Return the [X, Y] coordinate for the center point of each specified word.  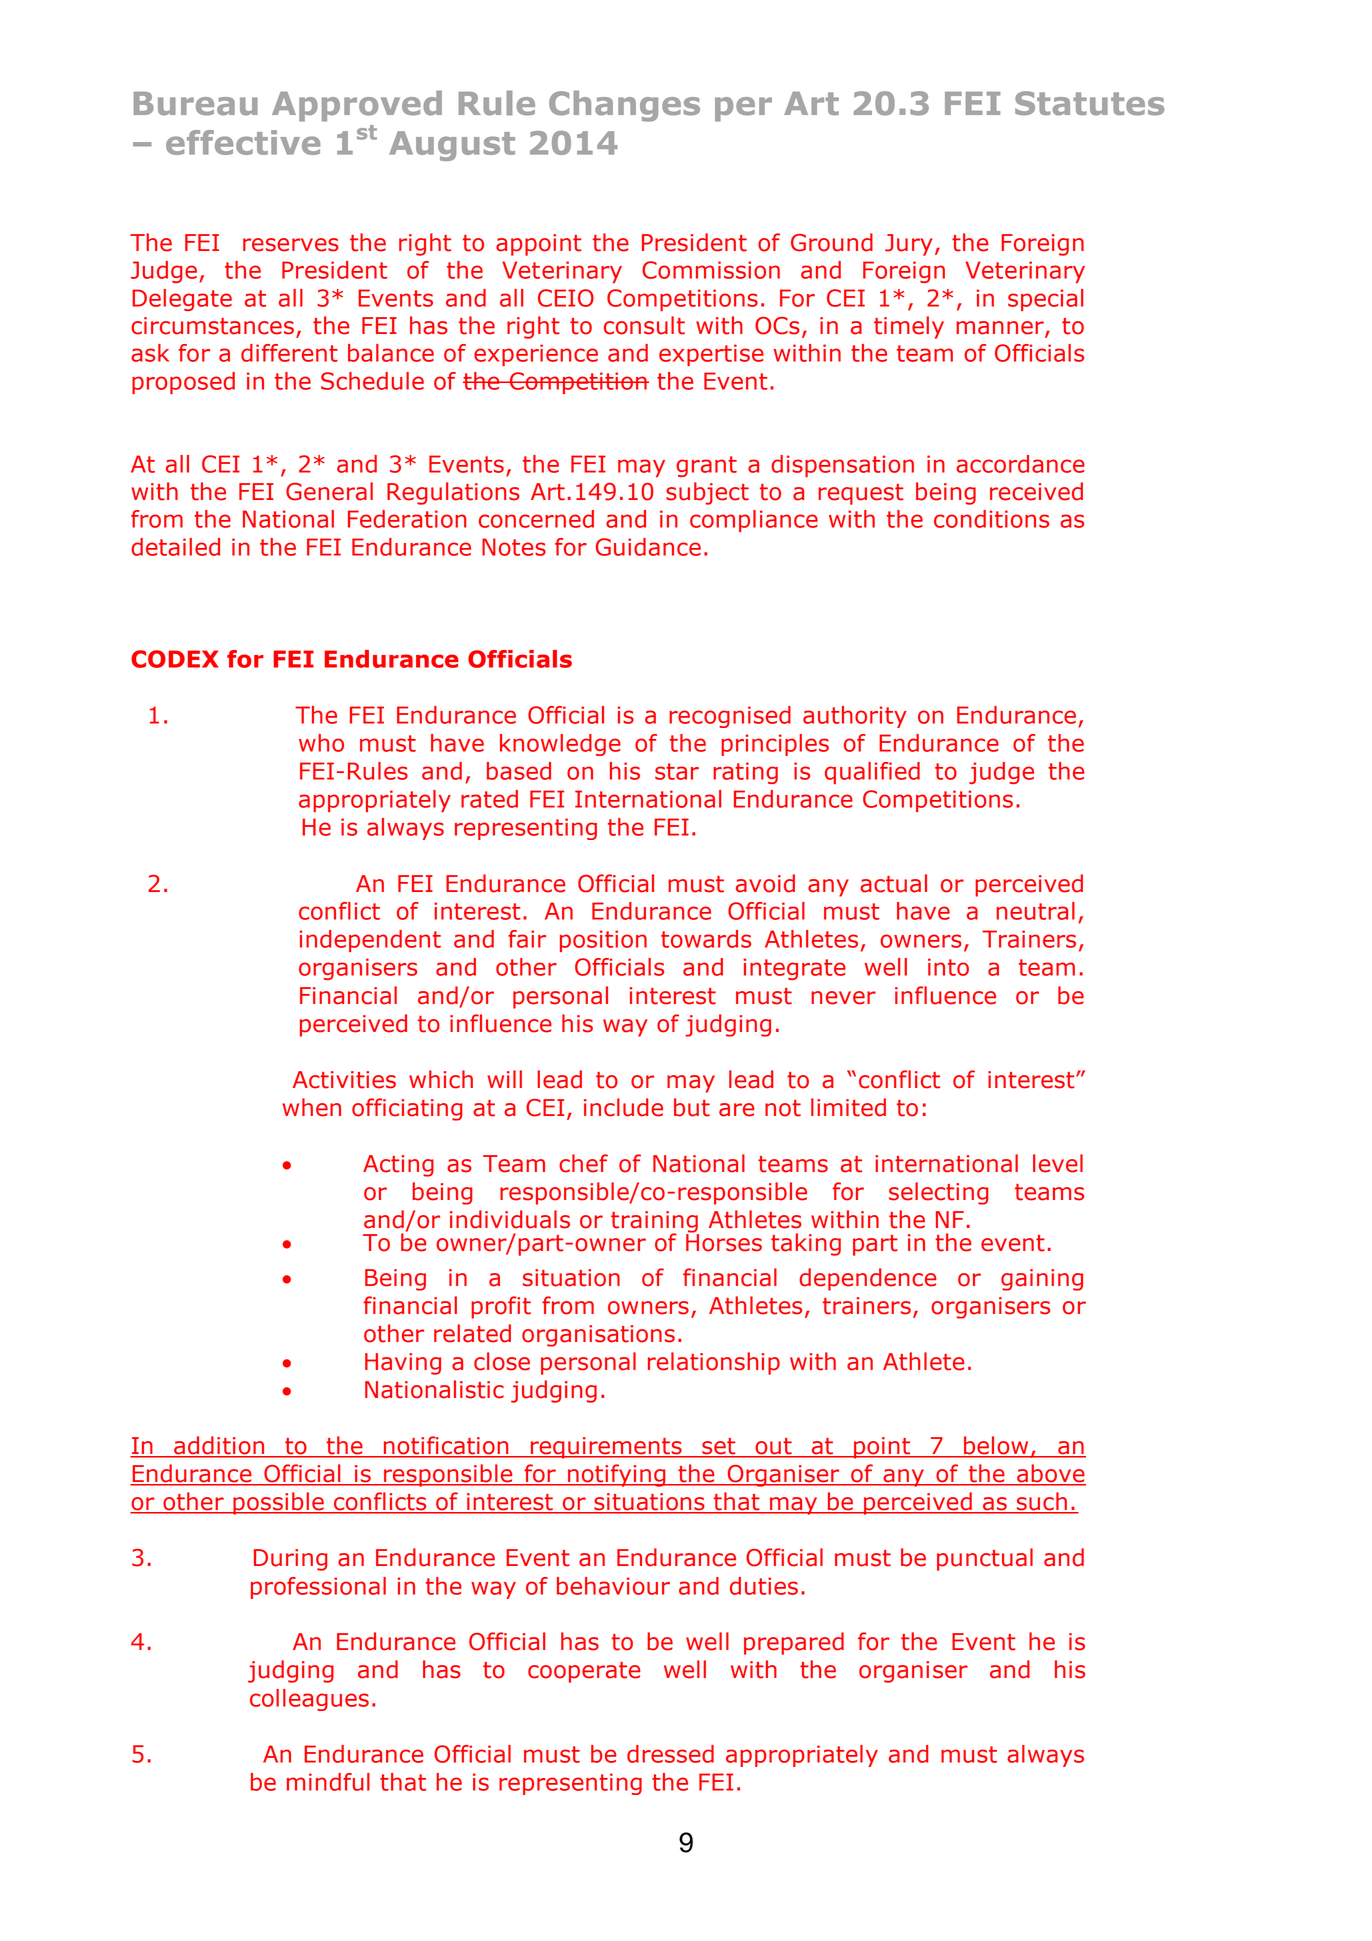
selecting [939, 1193]
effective [243, 142]
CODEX [175, 659]
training [655, 1223]
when [311, 1107]
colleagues [309, 1700]
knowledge [560, 745]
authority [855, 717]
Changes [624, 106]
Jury [908, 245]
